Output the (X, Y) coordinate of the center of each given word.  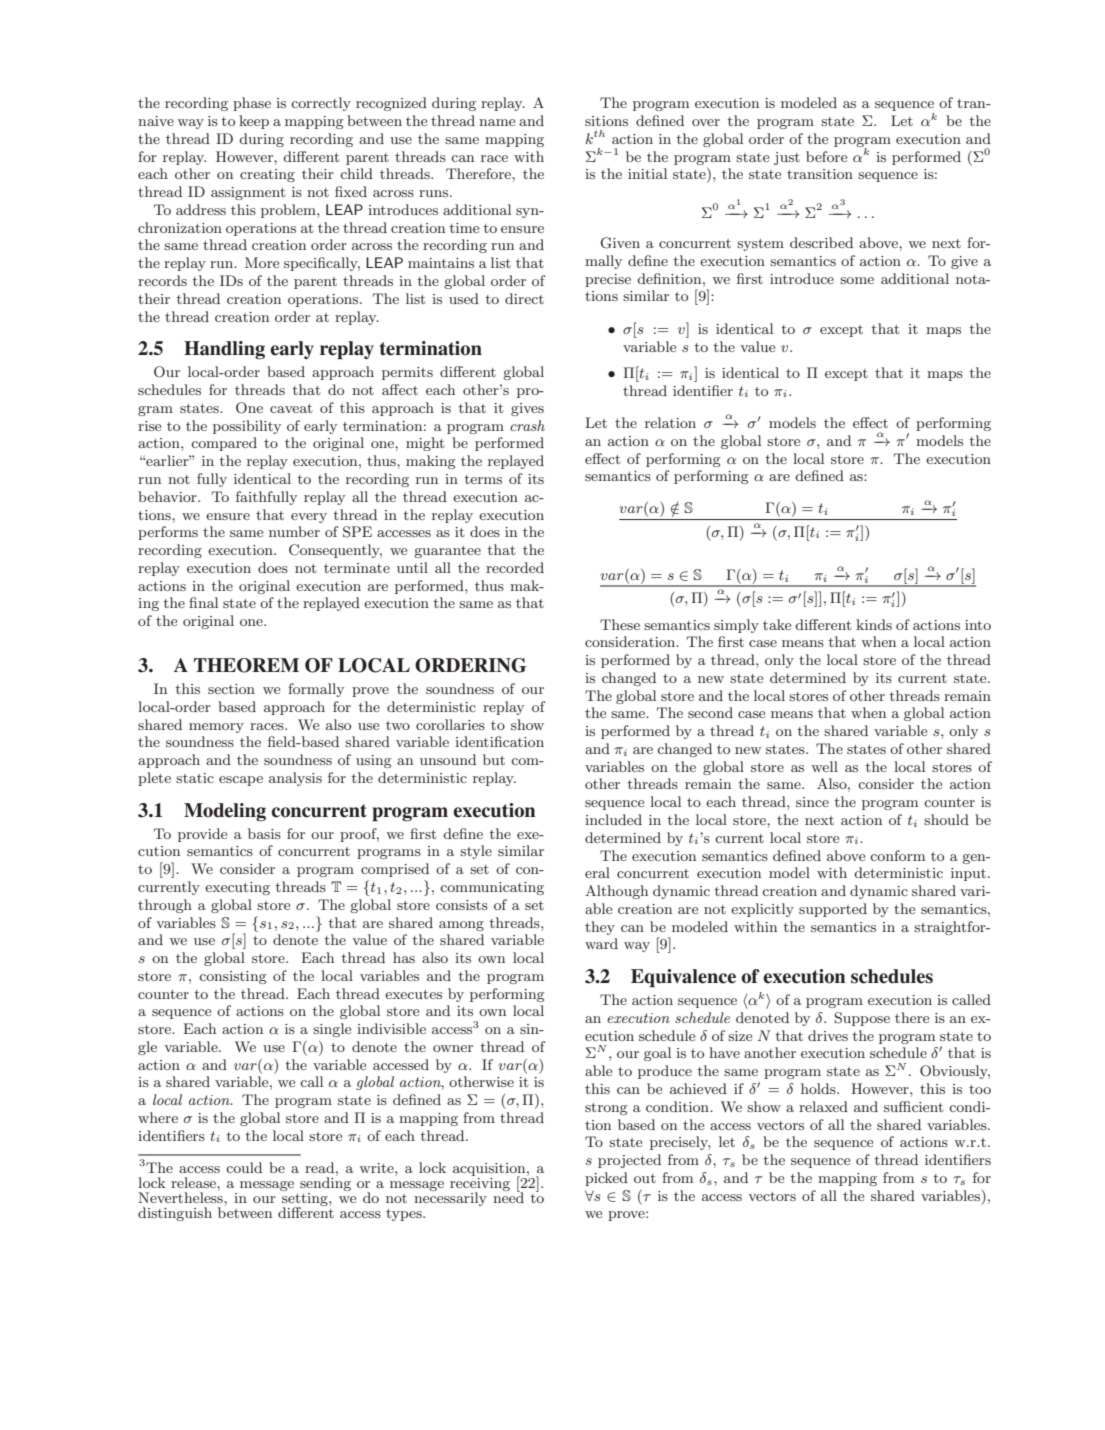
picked (606, 1179)
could (244, 1167)
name (497, 122)
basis (264, 833)
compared (224, 444)
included (613, 819)
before (826, 156)
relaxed (823, 1106)
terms (483, 479)
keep (254, 122)
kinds (874, 624)
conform (897, 855)
